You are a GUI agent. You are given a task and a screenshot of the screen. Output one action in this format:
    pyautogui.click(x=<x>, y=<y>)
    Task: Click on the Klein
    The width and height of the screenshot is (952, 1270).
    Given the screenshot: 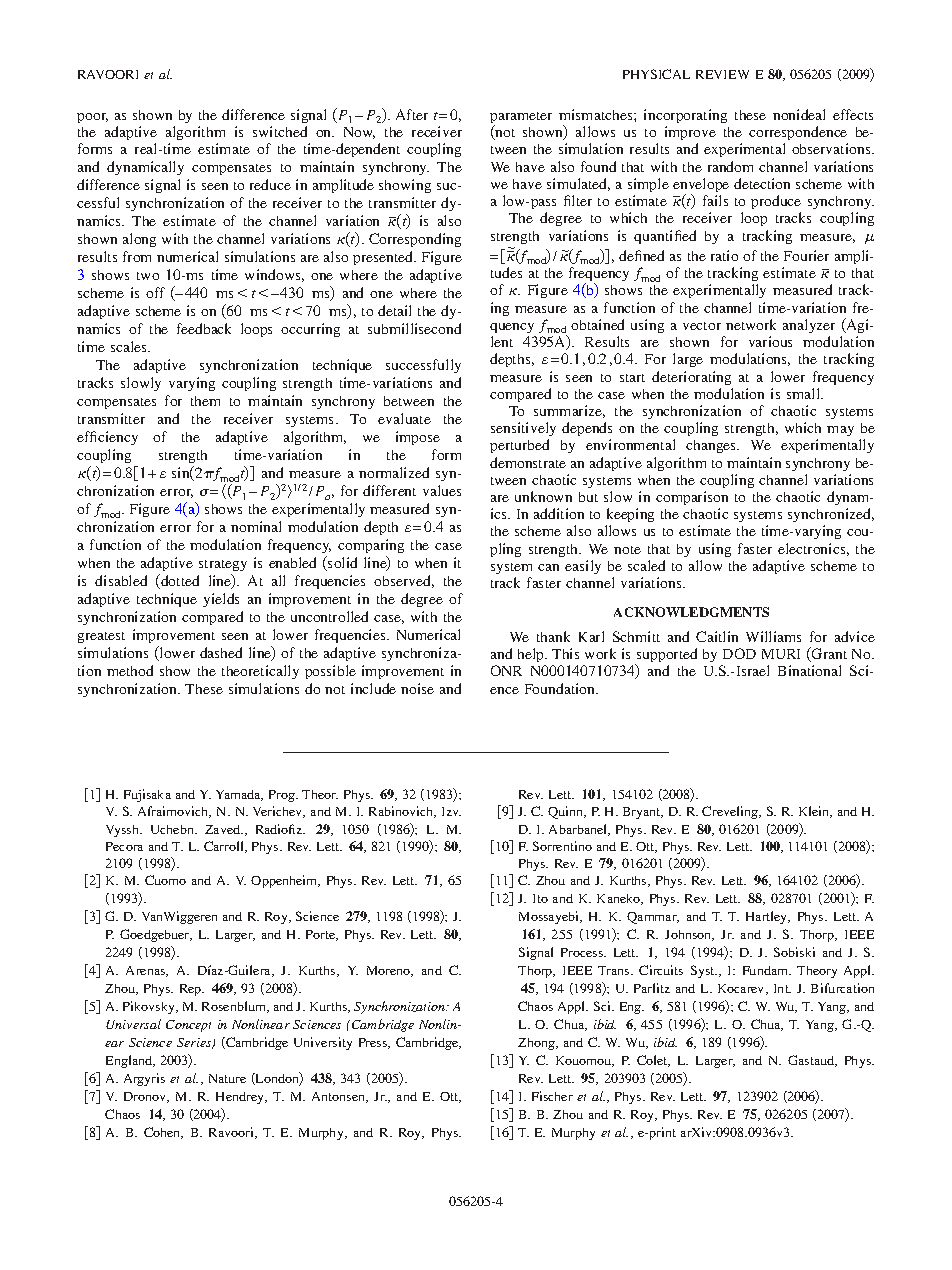 What is the action you would take?
    pyautogui.click(x=815, y=812)
